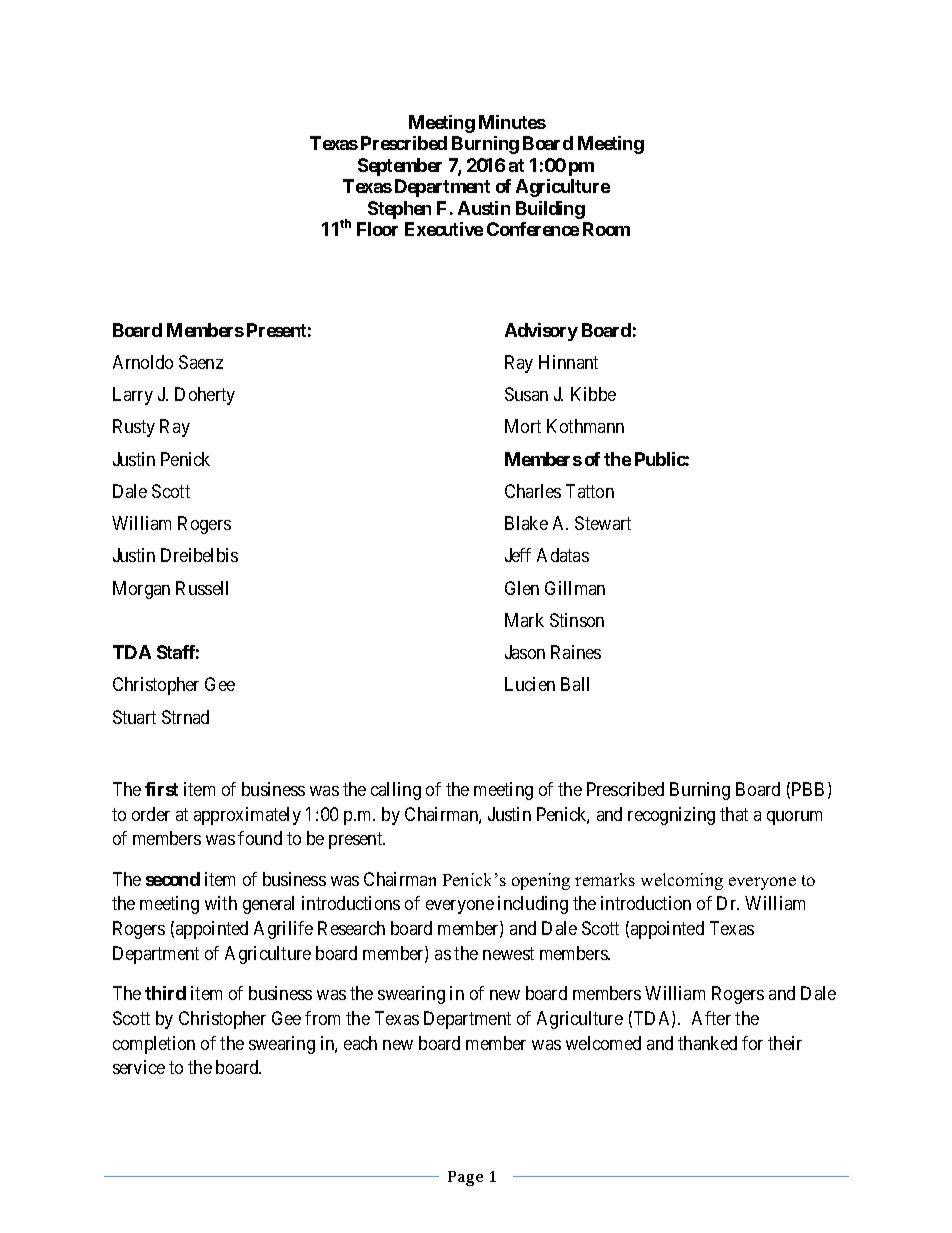  I want to click on including, so click(533, 905).
